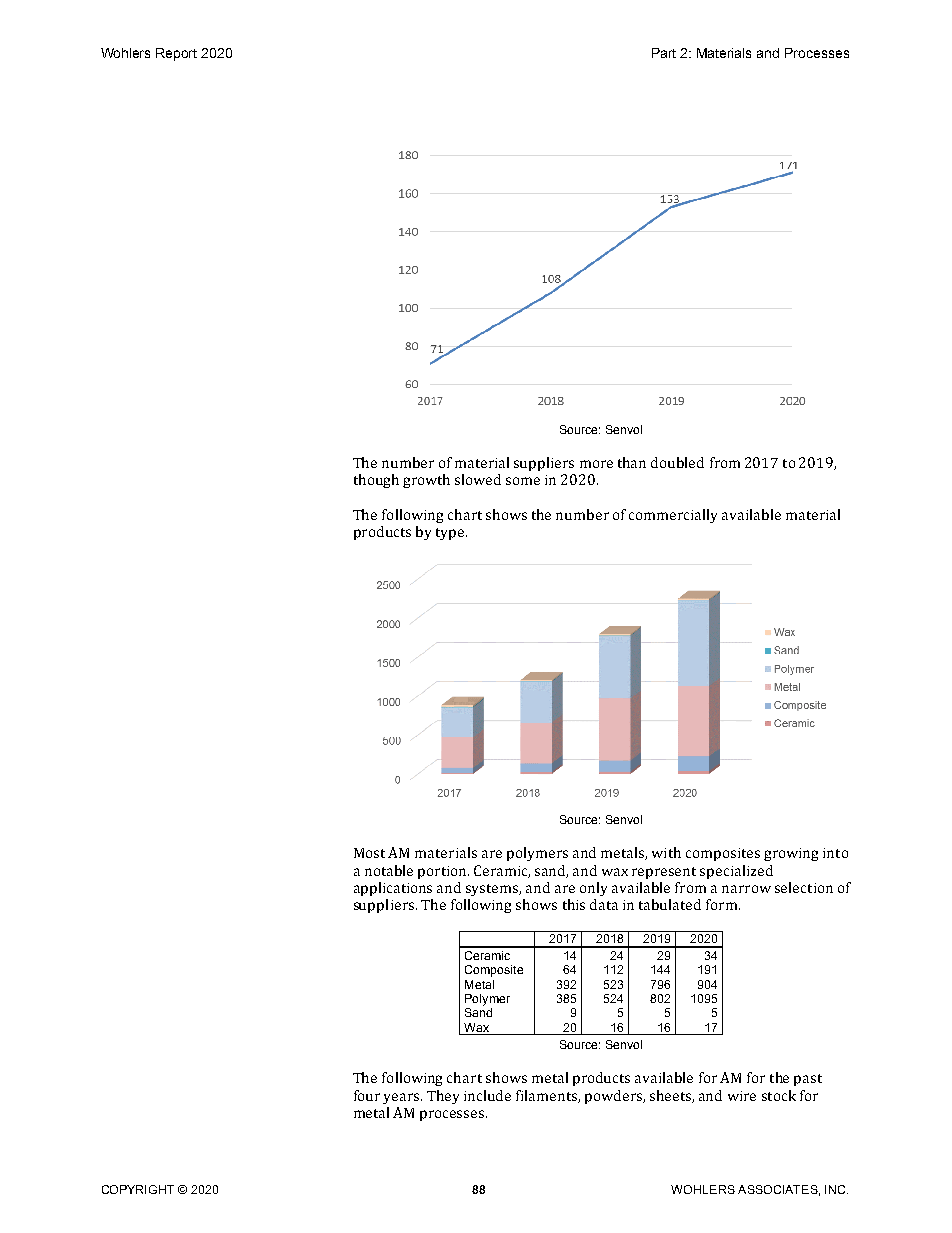 Image resolution: width=952 pixels, height=1233 pixels. What do you see at coordinates (138, 1189) in the screenshot?
I see `COPYRIGHT` at bounding box center [138, 1189].
